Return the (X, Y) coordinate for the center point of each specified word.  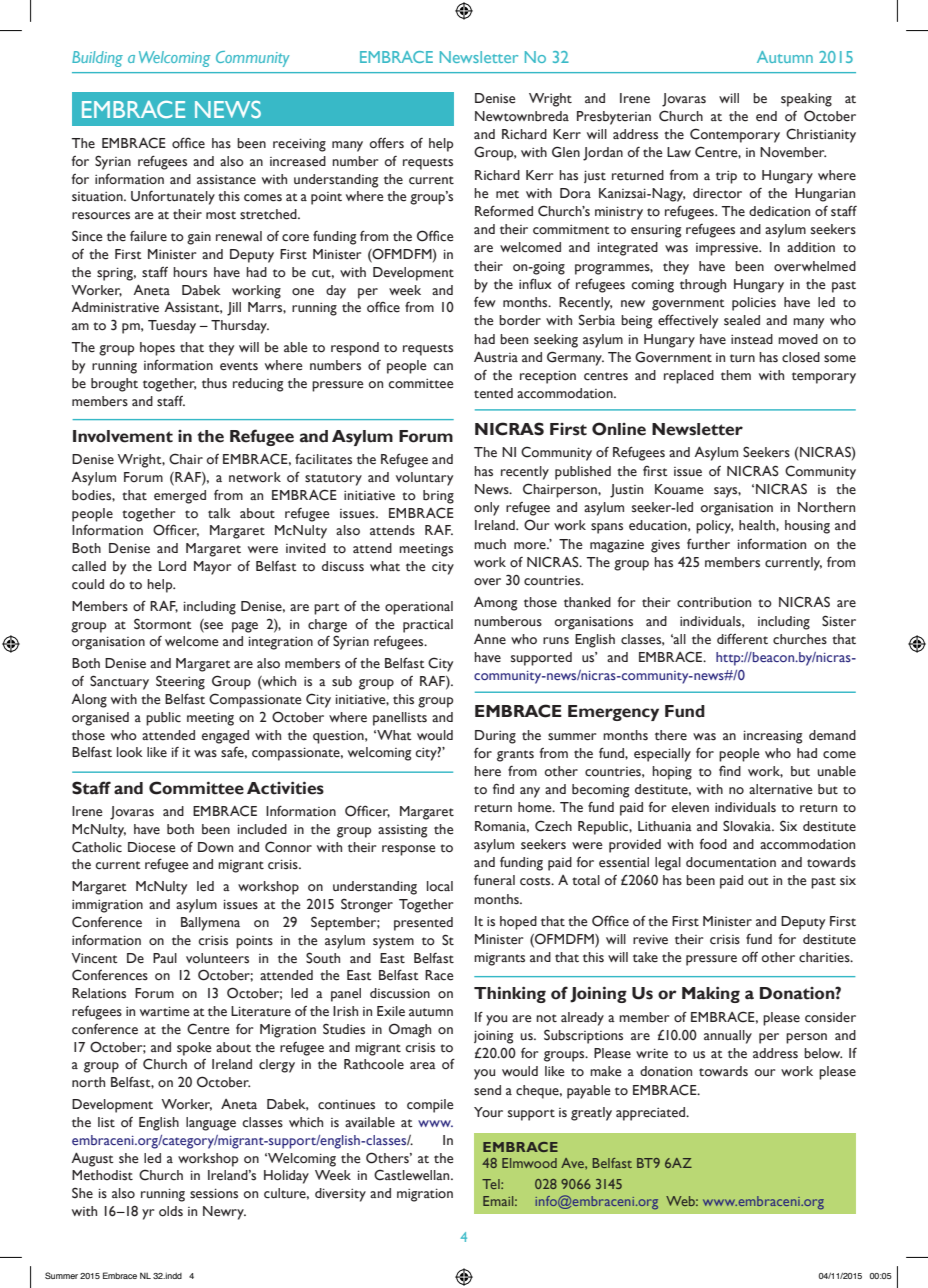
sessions (214, 1193)
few (485, 302)
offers (387, 143)
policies (754, 304)
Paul (165, 958)
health (758, 525)
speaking (806, 100)
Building (97, 59)
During (495, 737)
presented (423, 924)
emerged (180, 497)
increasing (773, 737)
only (486, 509)
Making (711, 994)
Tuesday (172, 327)
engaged (225, 737)
